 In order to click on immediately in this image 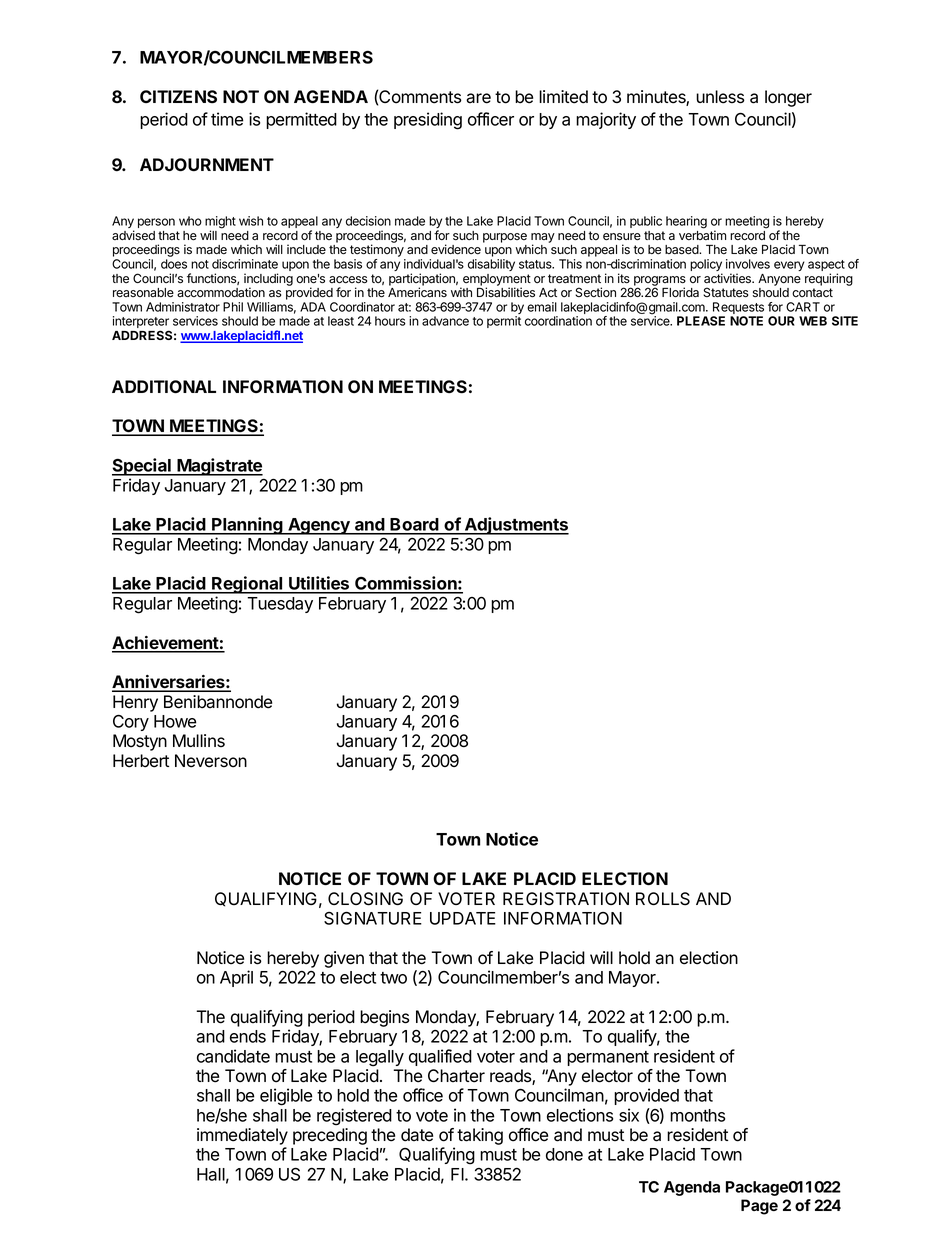, I will do `click(242, 1136)`.
